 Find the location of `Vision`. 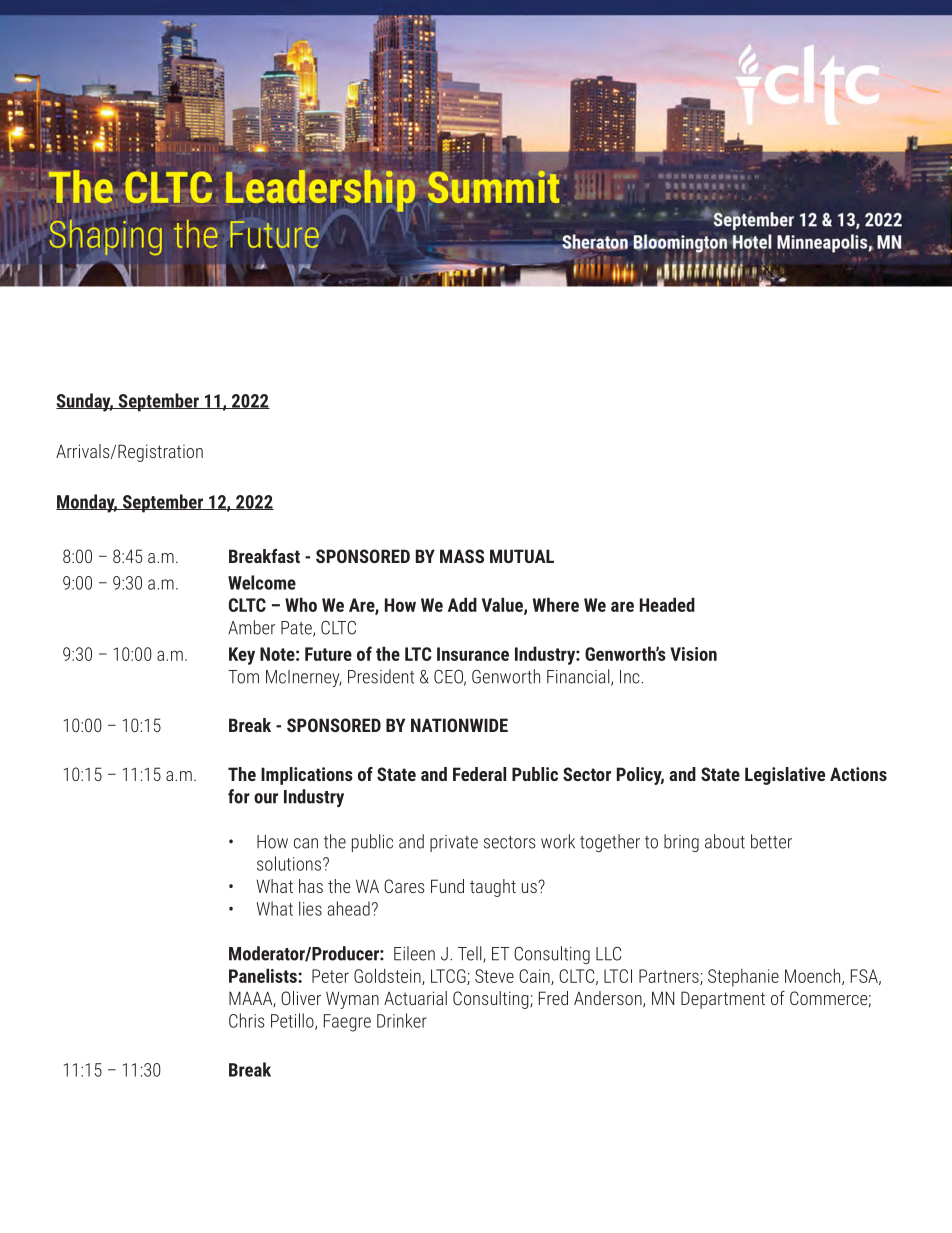

Vision is located at coordinates (693, 654).
